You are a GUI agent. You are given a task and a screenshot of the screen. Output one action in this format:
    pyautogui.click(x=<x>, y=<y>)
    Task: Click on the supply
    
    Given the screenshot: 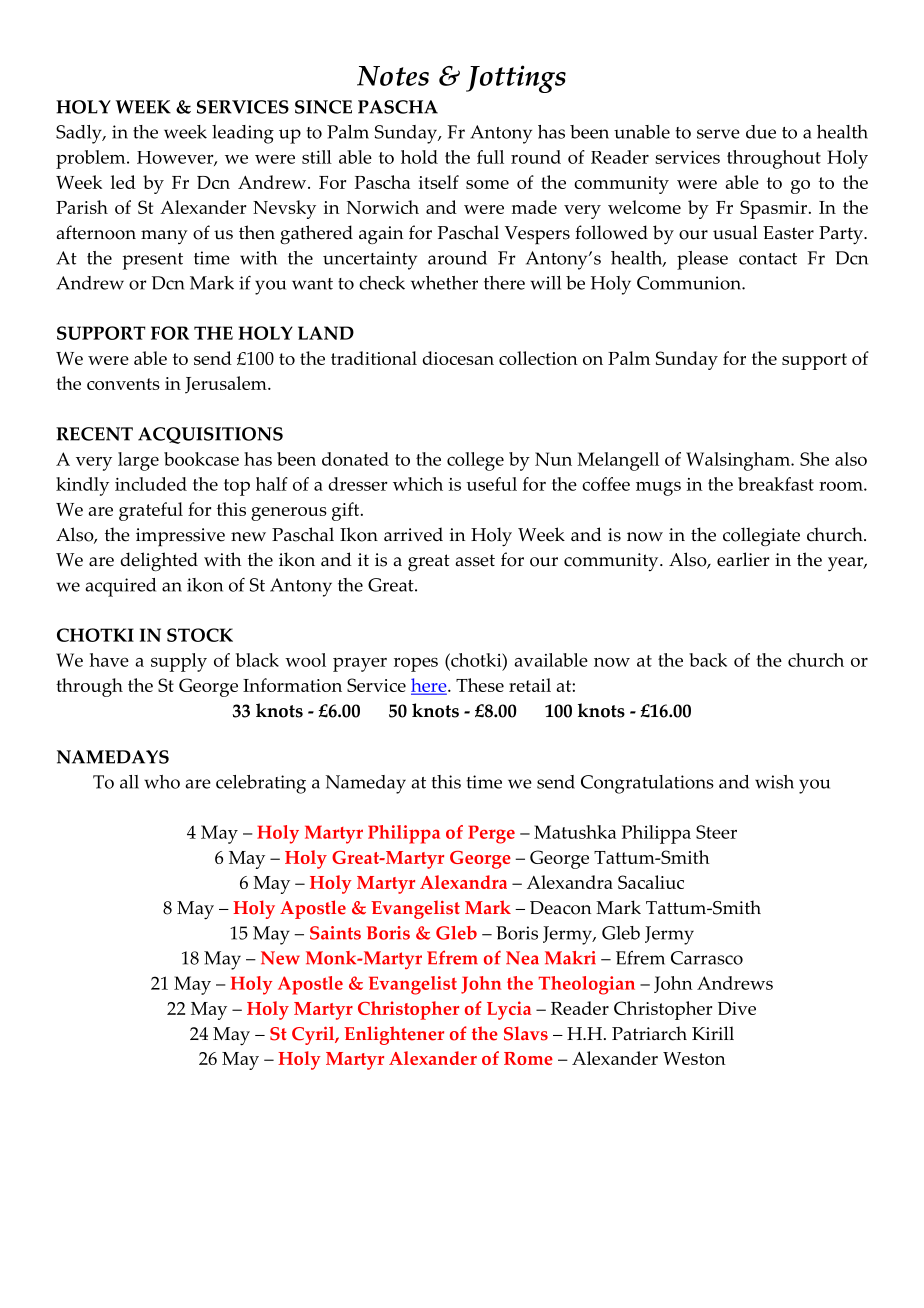 What is the action you would take?
    pyautogui.click(x=179, y=662)
